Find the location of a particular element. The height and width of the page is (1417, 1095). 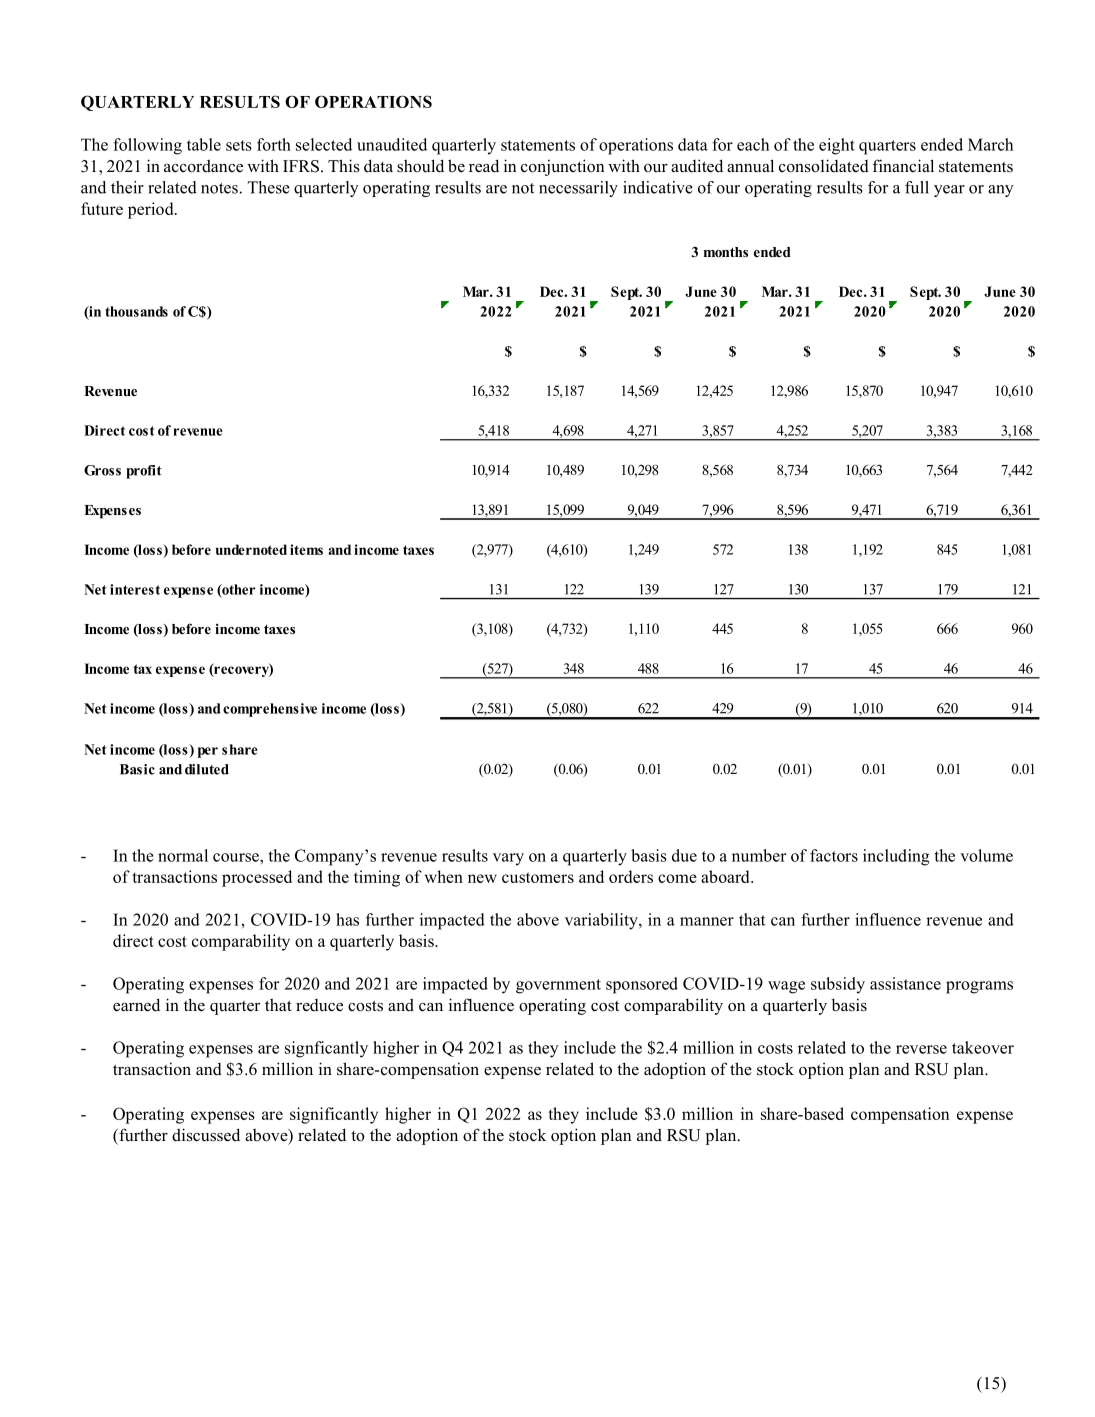

including is located at coordinates (896, 857).
